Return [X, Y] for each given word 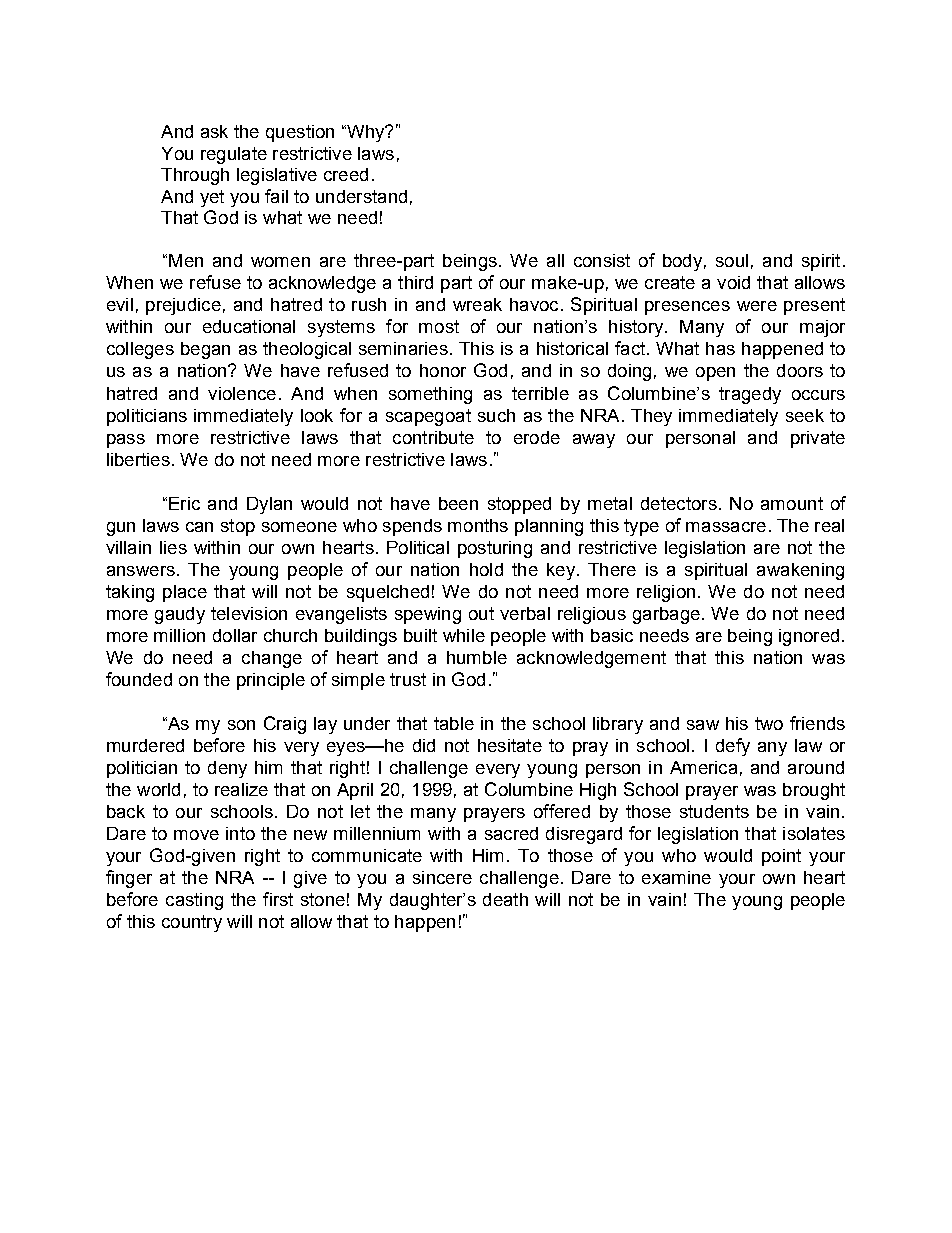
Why [366, 133]
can [199, 527]
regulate [234, 155]
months [478, 525]
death [505, 899]
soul [732, 260]
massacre [726, 527]
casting [194, 901]
